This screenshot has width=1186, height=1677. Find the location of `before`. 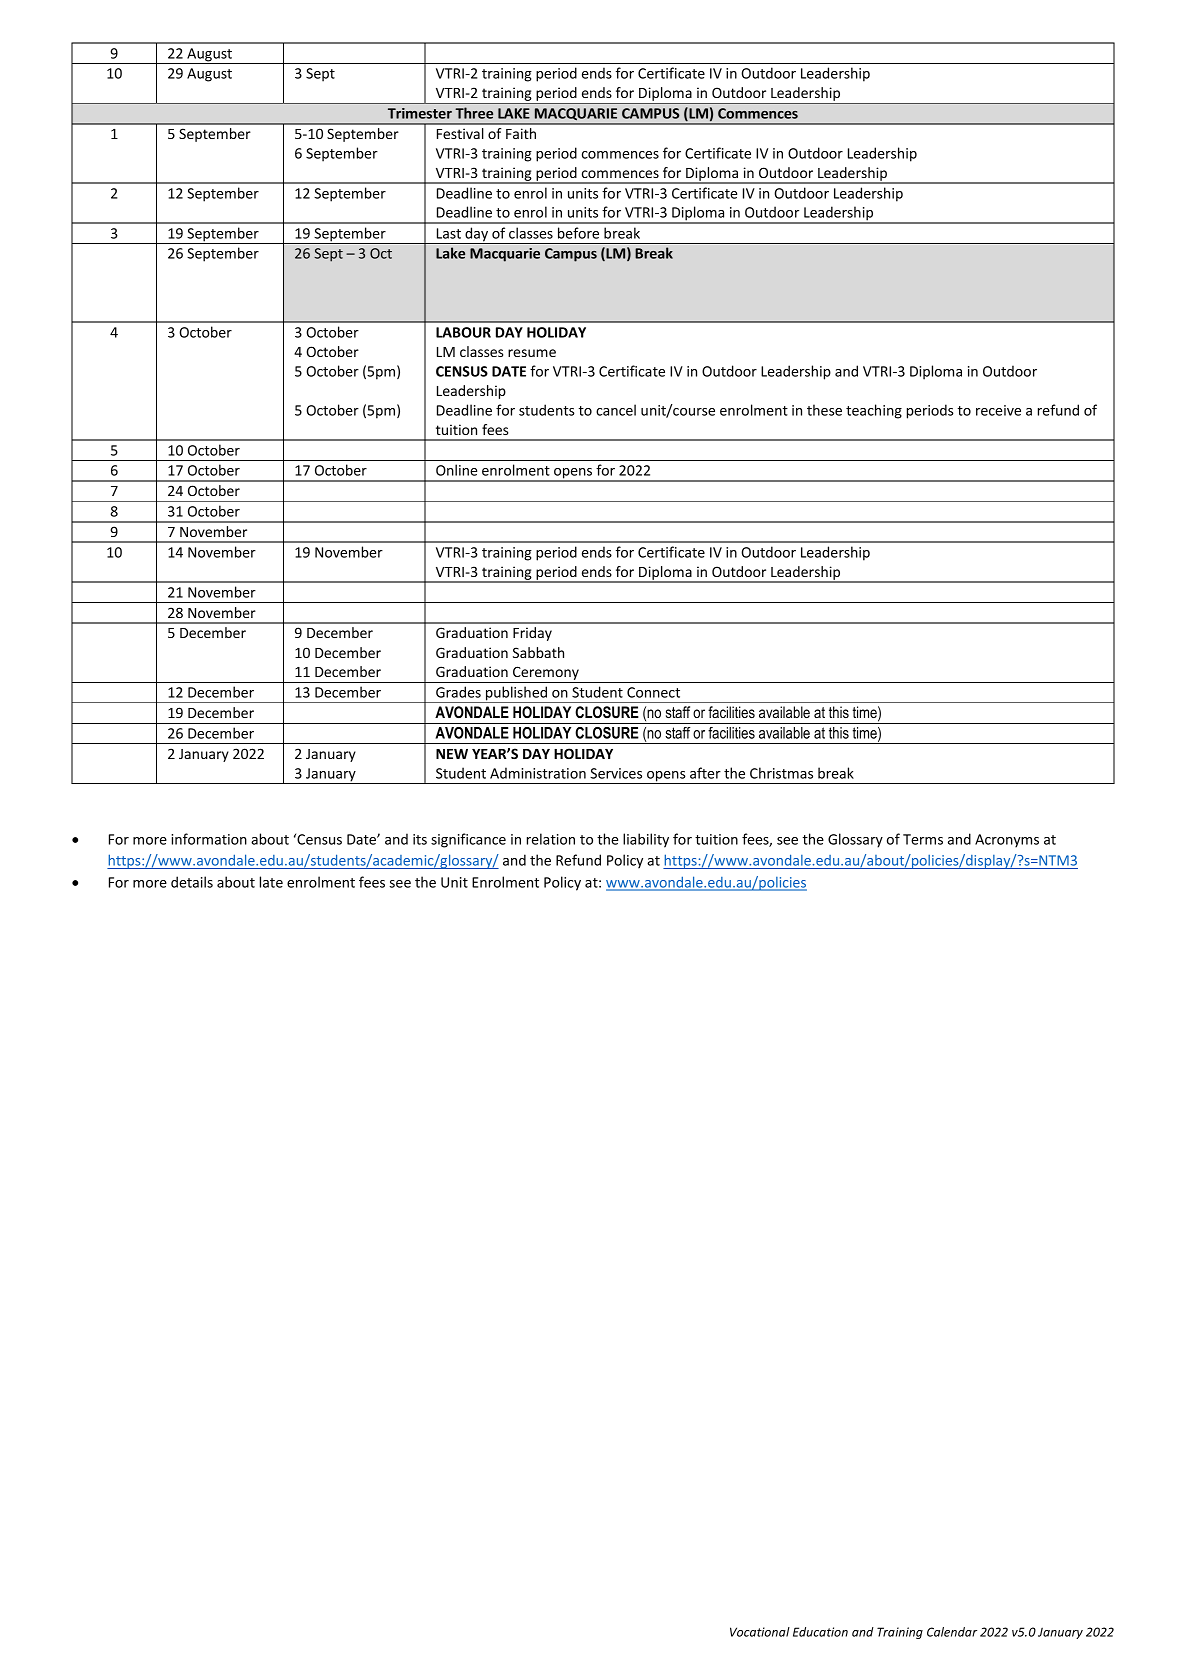

before is located at coordinates (578, 233).
